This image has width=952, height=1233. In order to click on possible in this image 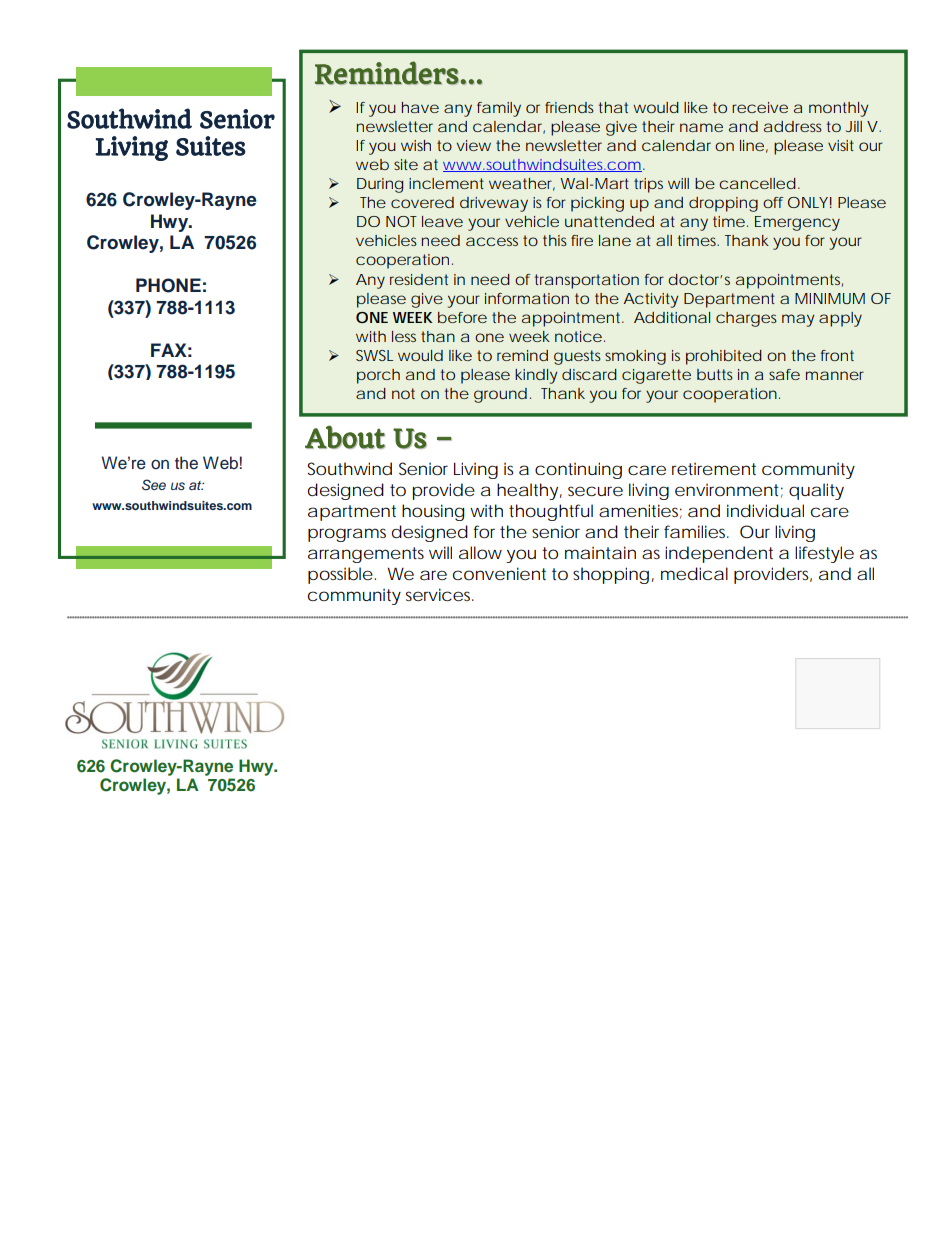, I will do `click(340, 575)`.
